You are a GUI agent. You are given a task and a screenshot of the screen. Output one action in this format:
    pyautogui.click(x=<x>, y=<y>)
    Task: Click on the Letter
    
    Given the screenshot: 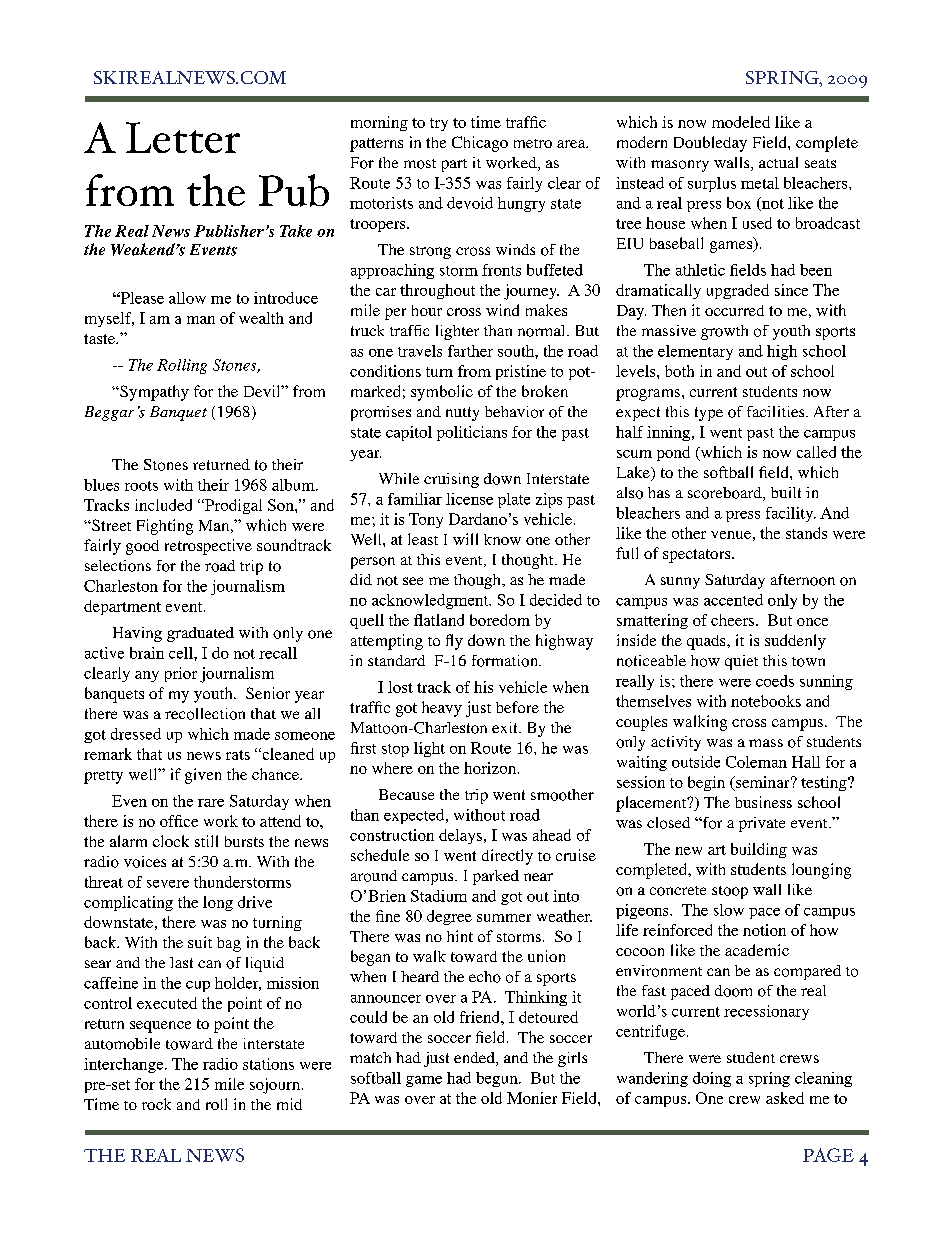 What is the action you would take?
    pyautogui.click(x=183, y=137)
